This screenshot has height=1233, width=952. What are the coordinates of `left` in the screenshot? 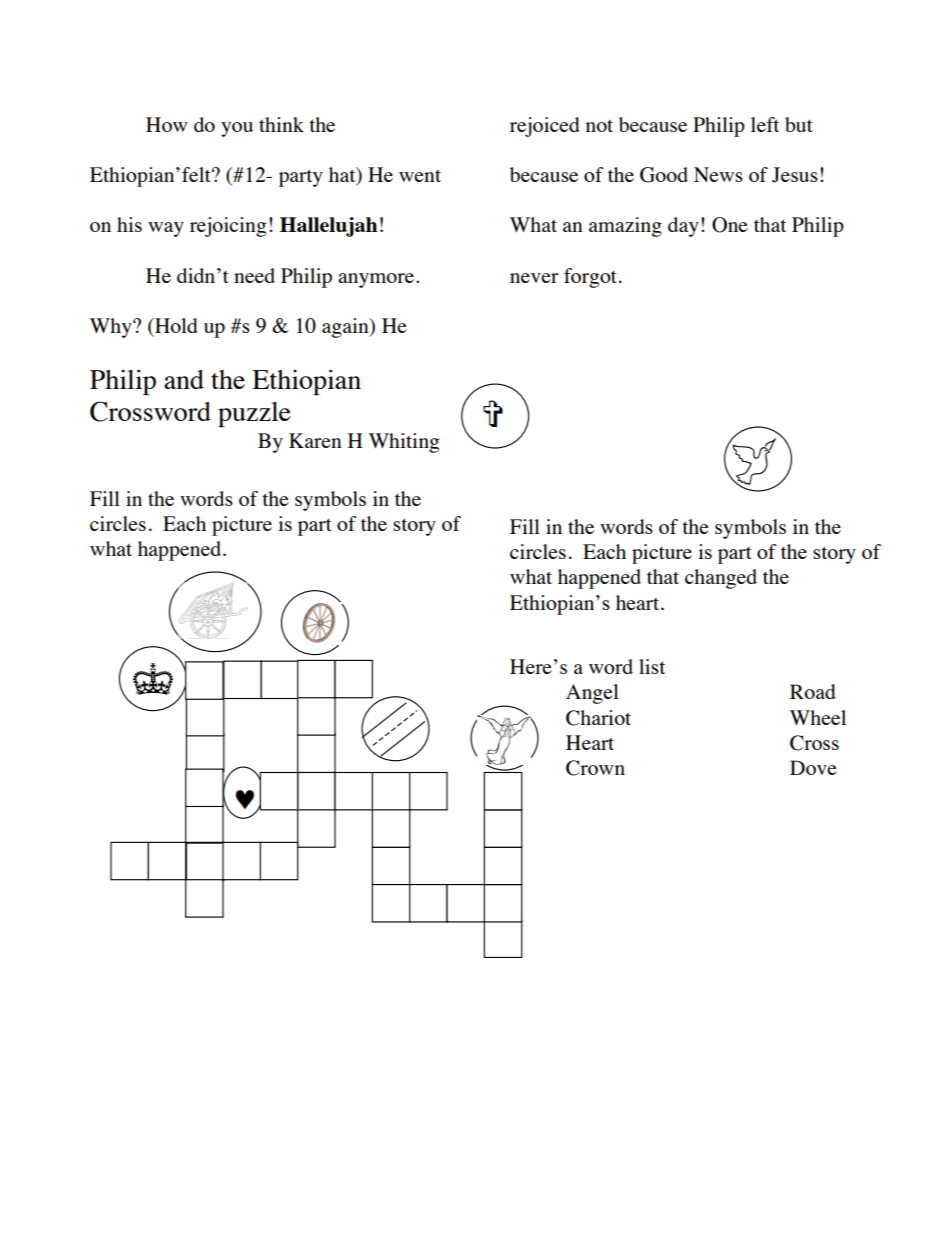 It's located at (765, 124).
